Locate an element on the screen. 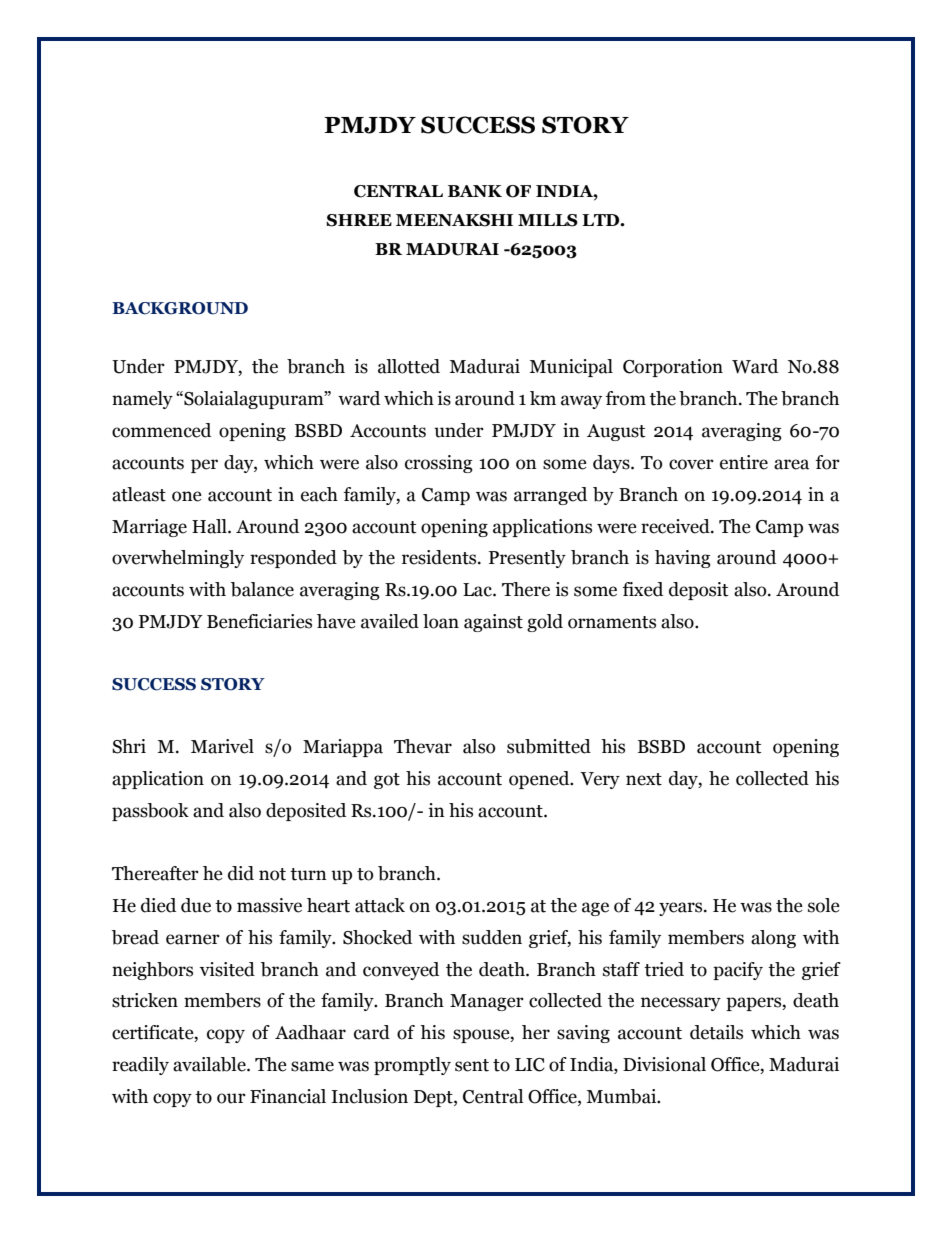  one is located at coordinates (187, 496).
